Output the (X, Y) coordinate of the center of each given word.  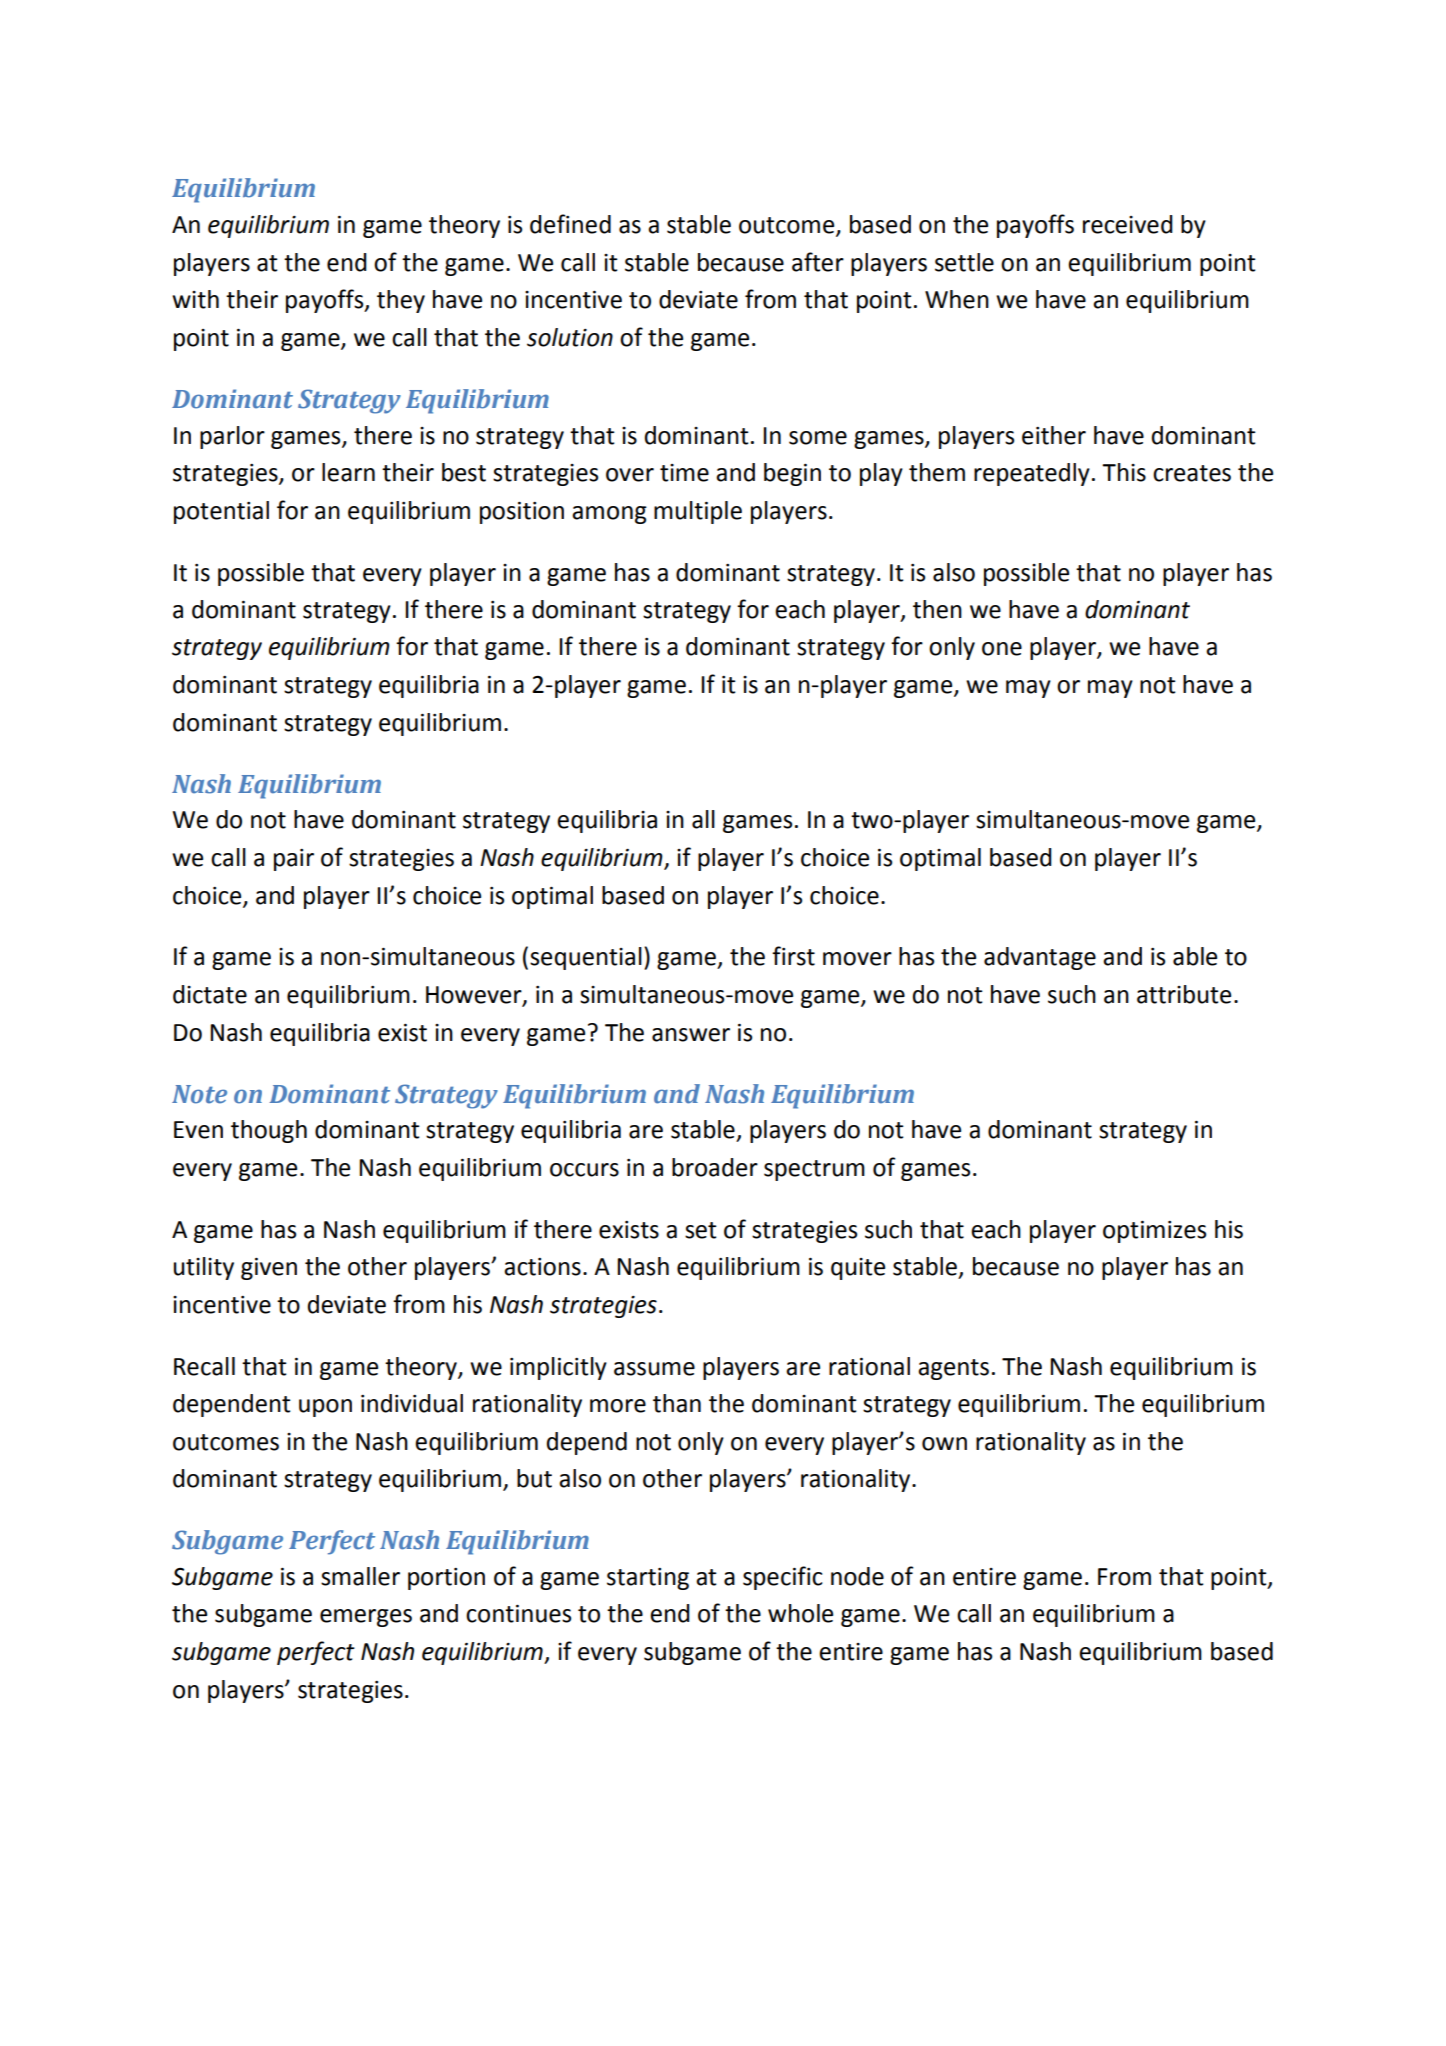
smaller (360, 1576)
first (793, 956)
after (818, 262)
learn (348, 472)
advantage (1040, 958)
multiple (698, 512)
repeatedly (1032, 474)
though (269, 1131)
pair (294, 860)
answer (691, 1035)
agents (953, 1369)
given (269, 1269)
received (1128, 224)
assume (654, 1369)
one (1002, 649)
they (401, 301)
